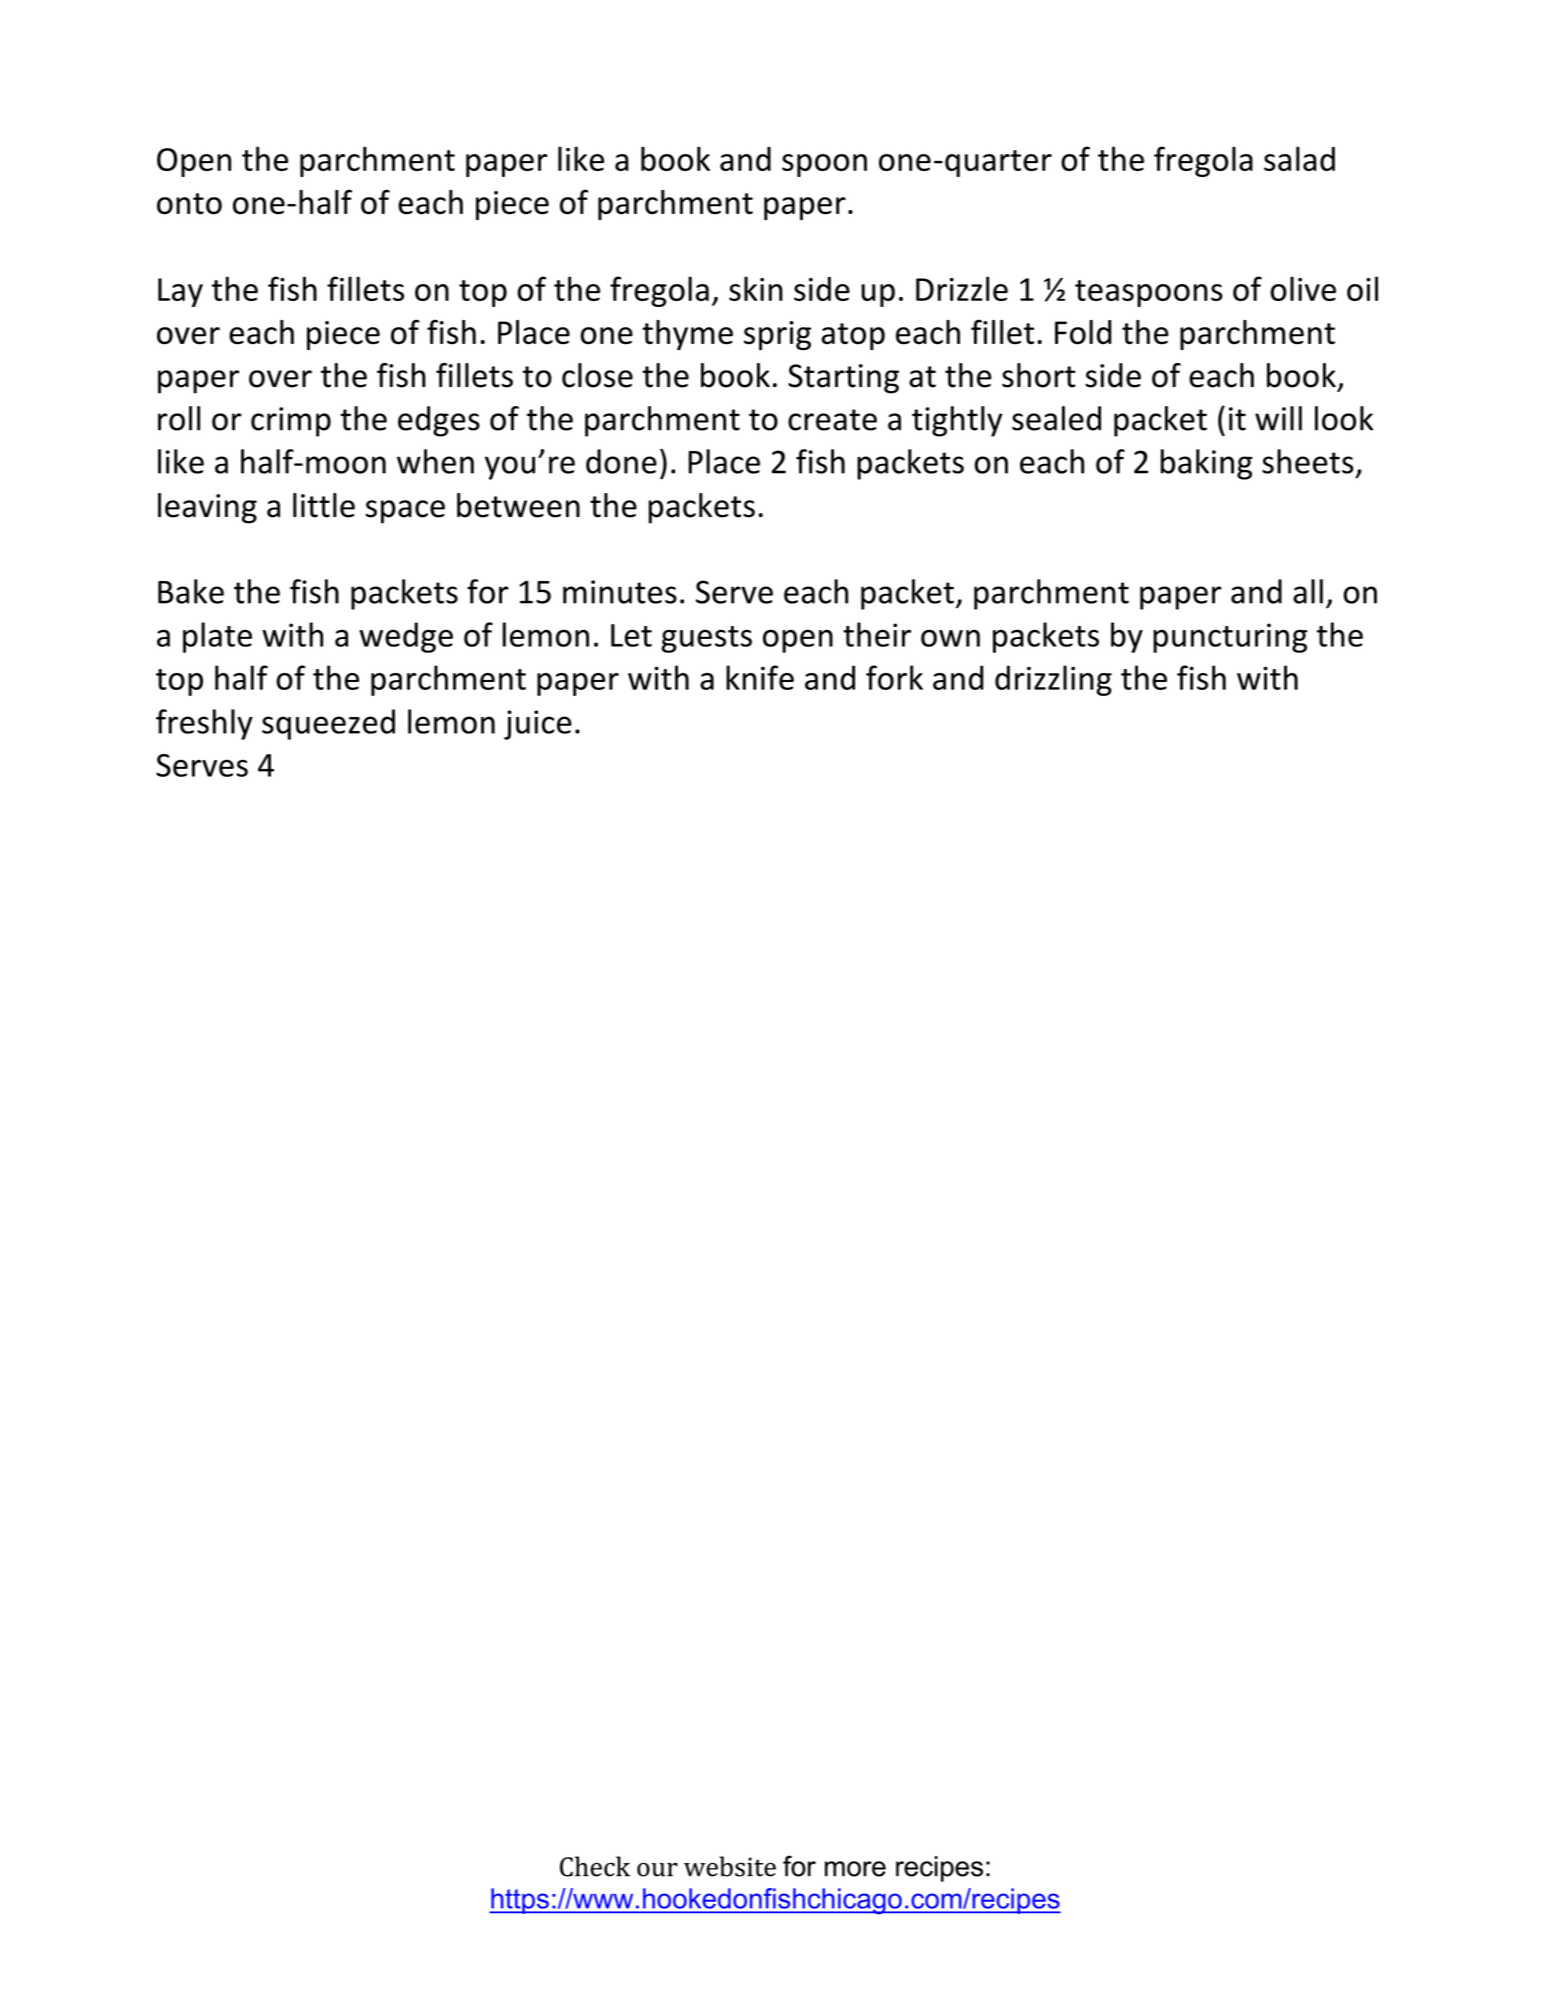 This screenshot has height=2005, width=1549. I want to click on squeezed, so click(328, 724).
